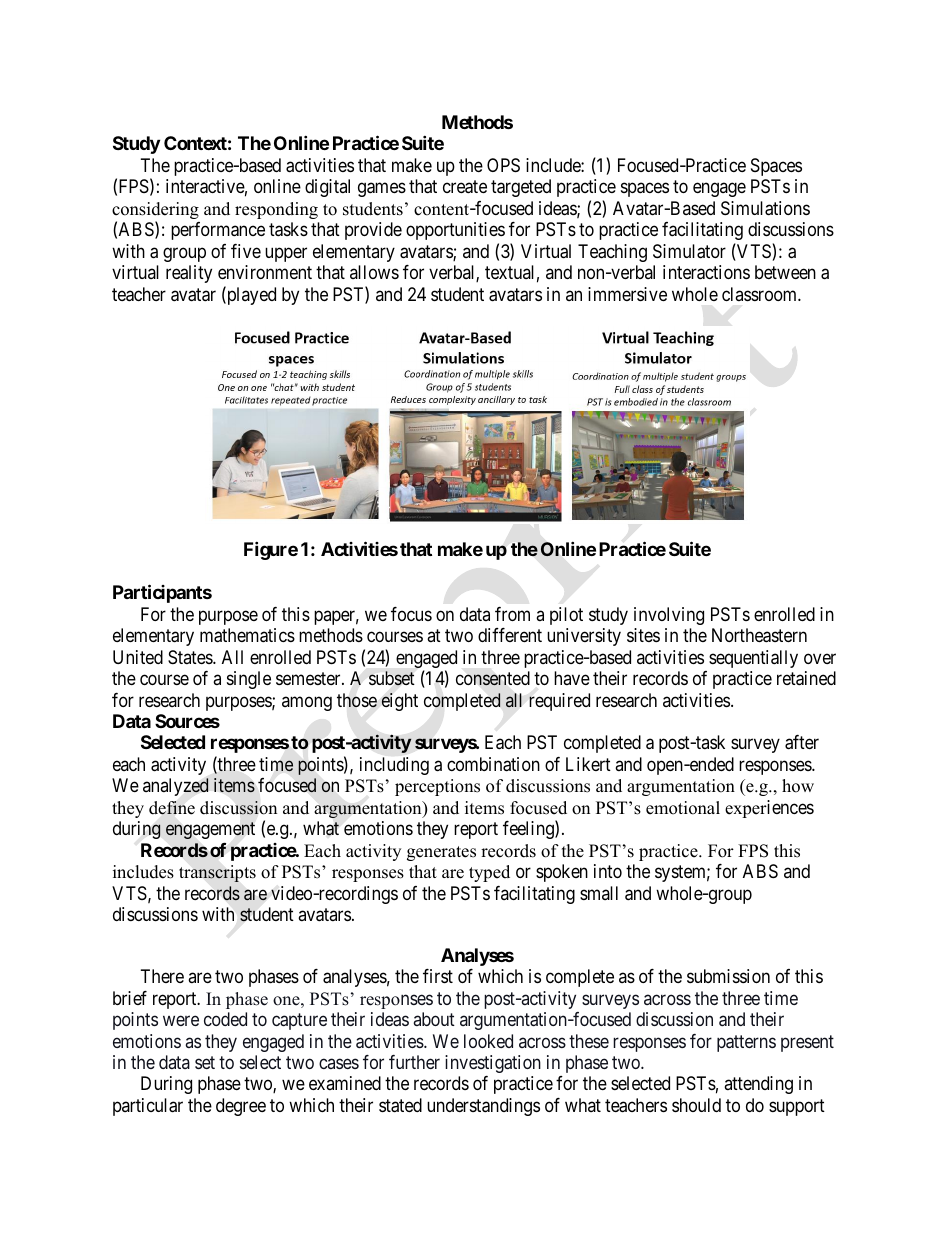  Describe the element at coordinates (769, 809) in the screenshot. I see `experiences` at that location.
